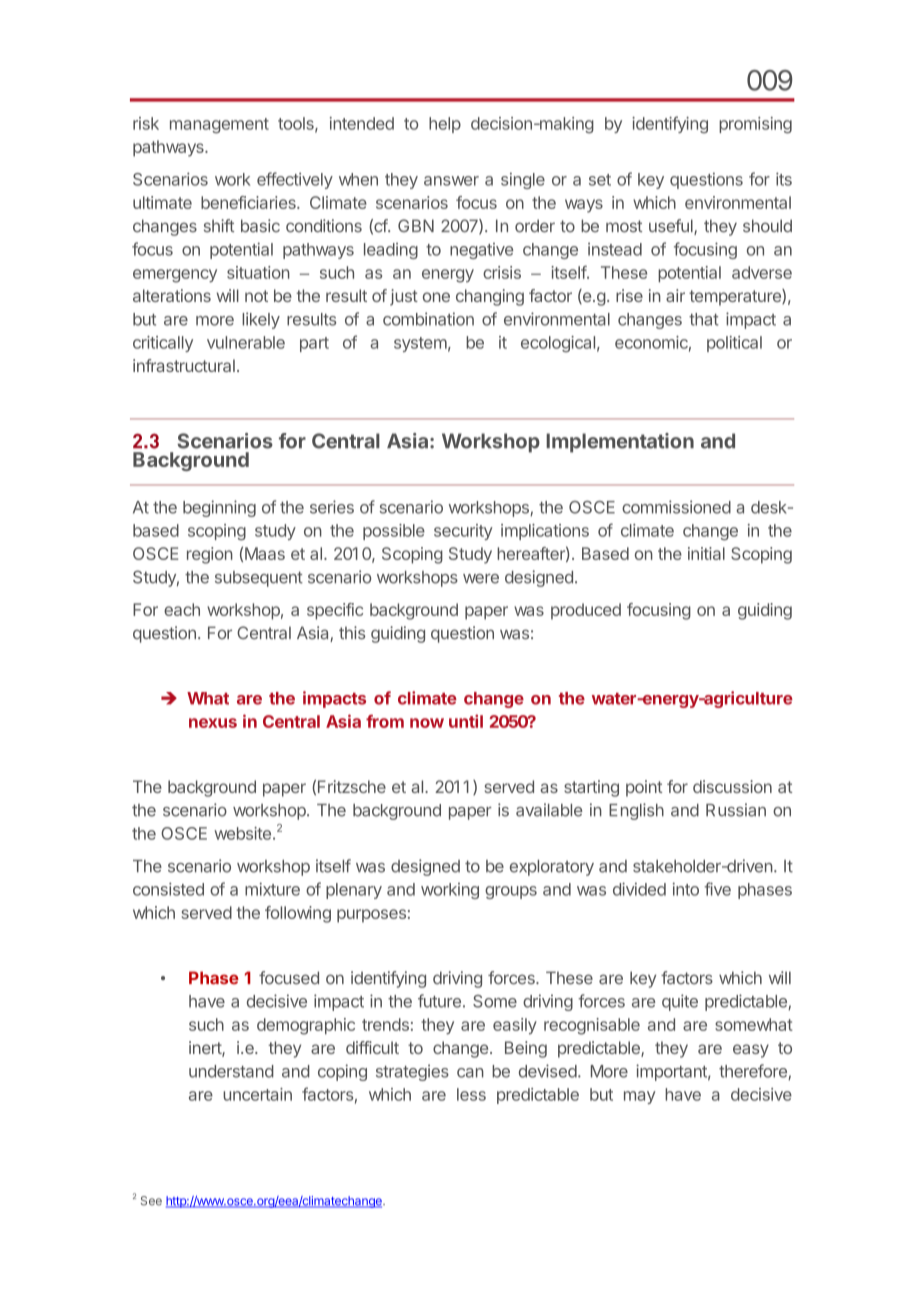  I want to click on into, so click(686, 889).
